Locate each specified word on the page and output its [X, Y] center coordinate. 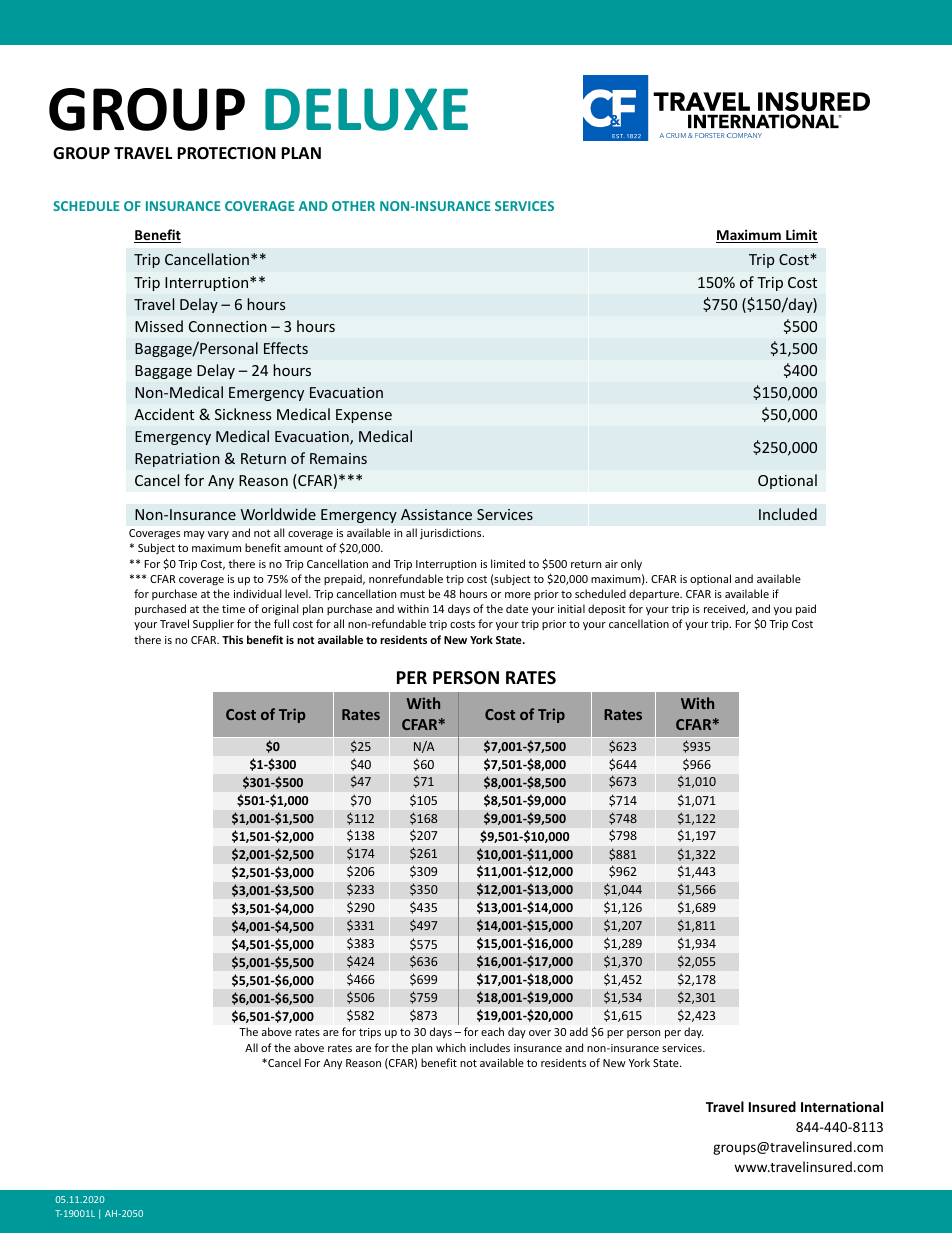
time [233, 609]
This [232, 639]
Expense [364, 416]
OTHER [353, 206]
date [517, 608]
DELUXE [366, 109]
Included [788, 514]
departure [655, 594]
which [451, 1047]
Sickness [243, 414]
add [579, 1031]
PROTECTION [226, 153]
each [492, 1031]
